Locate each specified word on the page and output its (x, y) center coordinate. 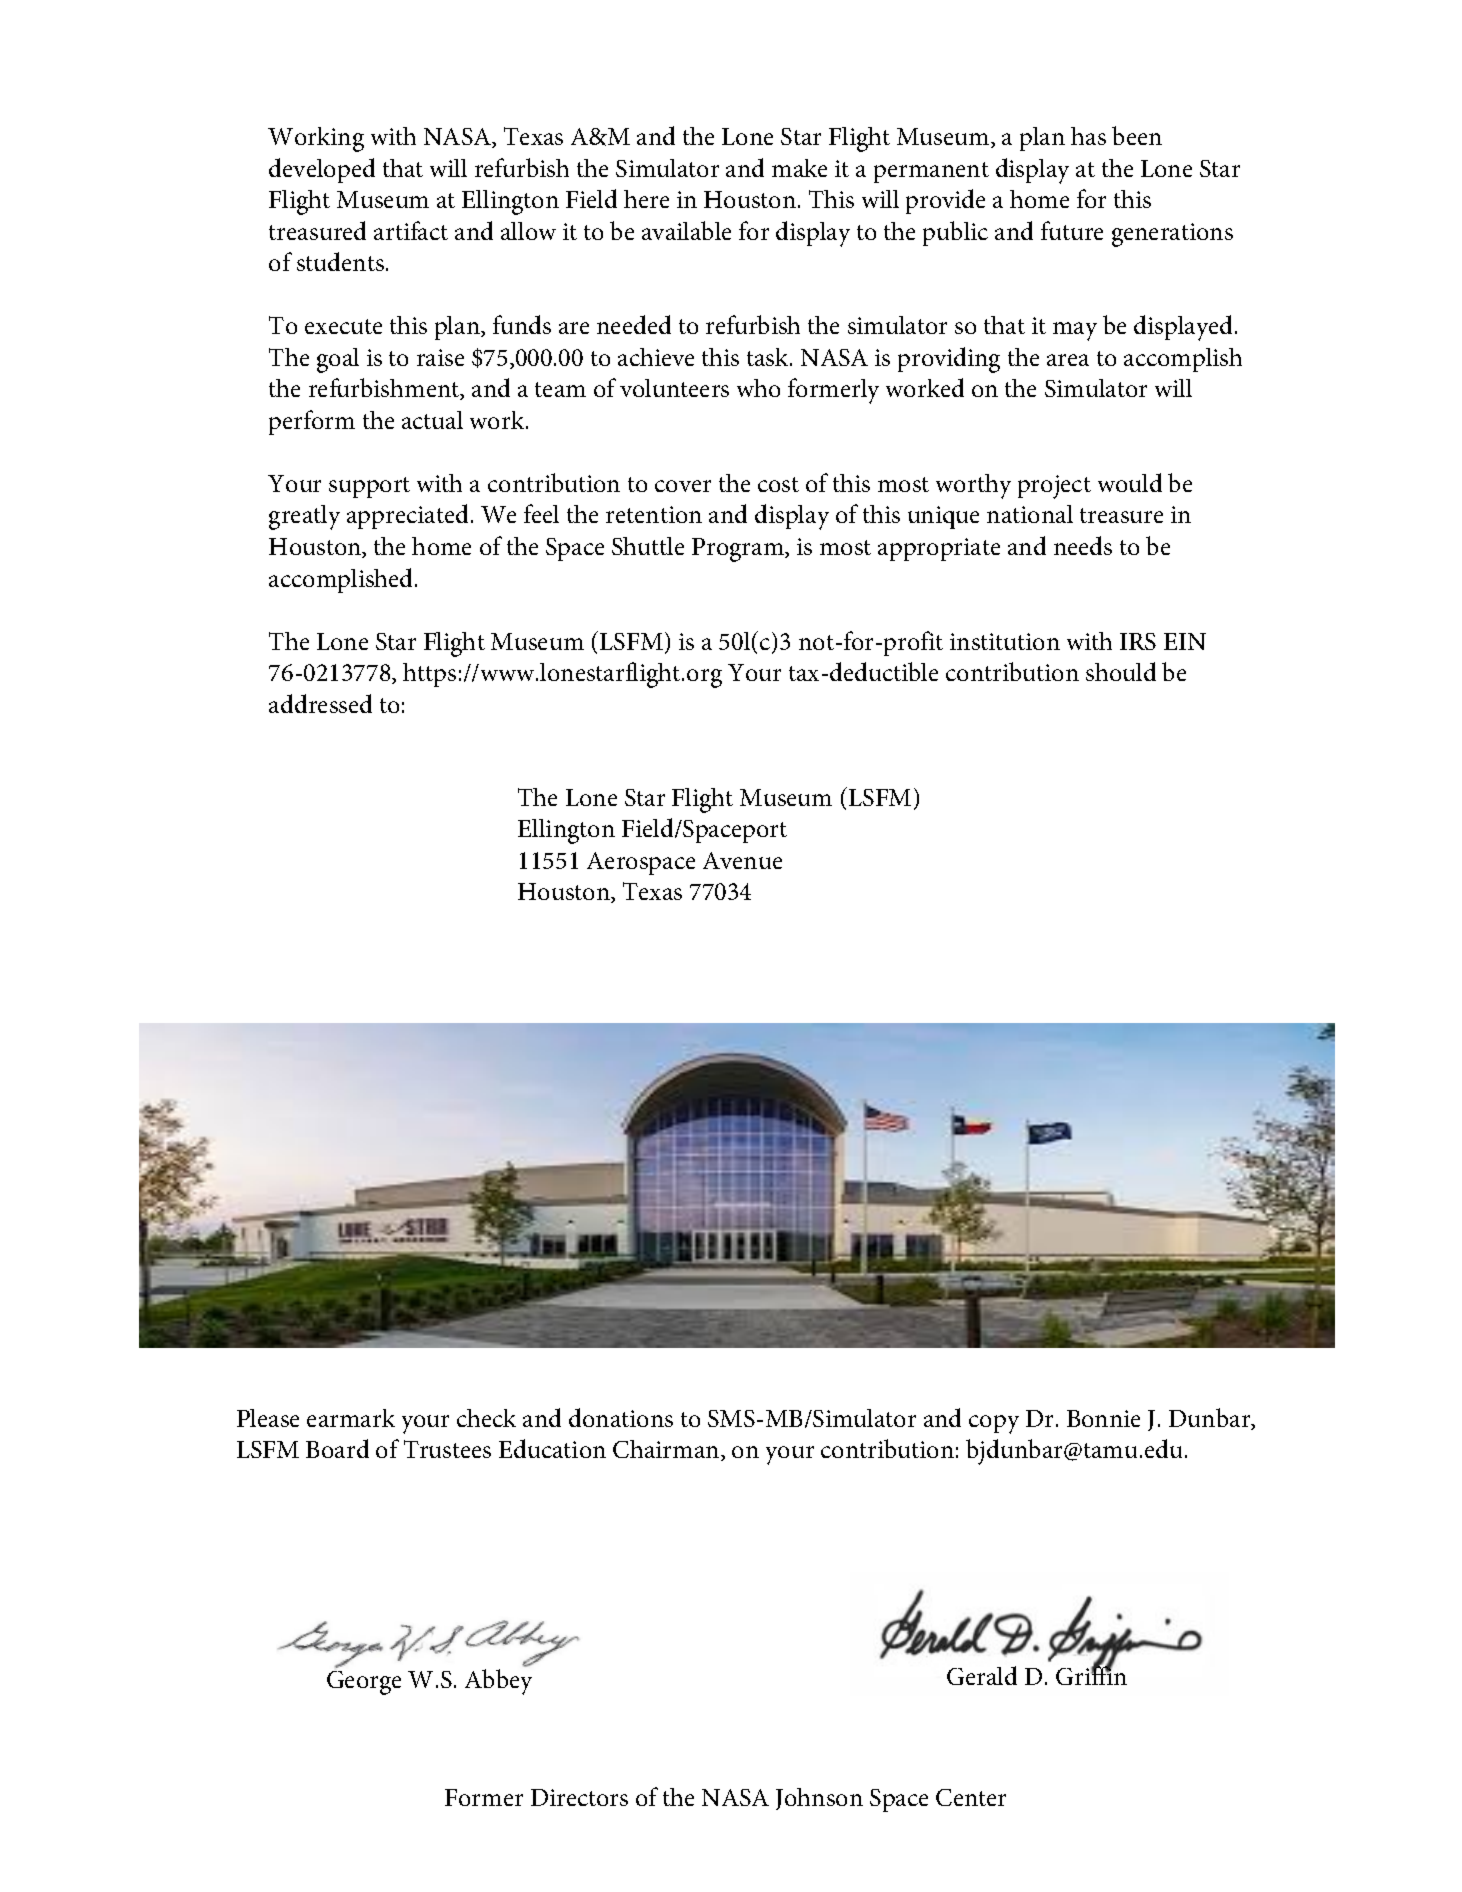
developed (322, 170)
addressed (320, 703)
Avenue (742, 860)
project (1054, 487)
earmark (351, 1418)
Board (337, 1448)
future (1072, 230)
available (686, 230)
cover (683, 486)
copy (994, 1424)
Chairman (667, 1450)
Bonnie (1103, 1418)
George (364, 1683)
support (369, 487)
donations (621, 1417)
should (1121, 671)
